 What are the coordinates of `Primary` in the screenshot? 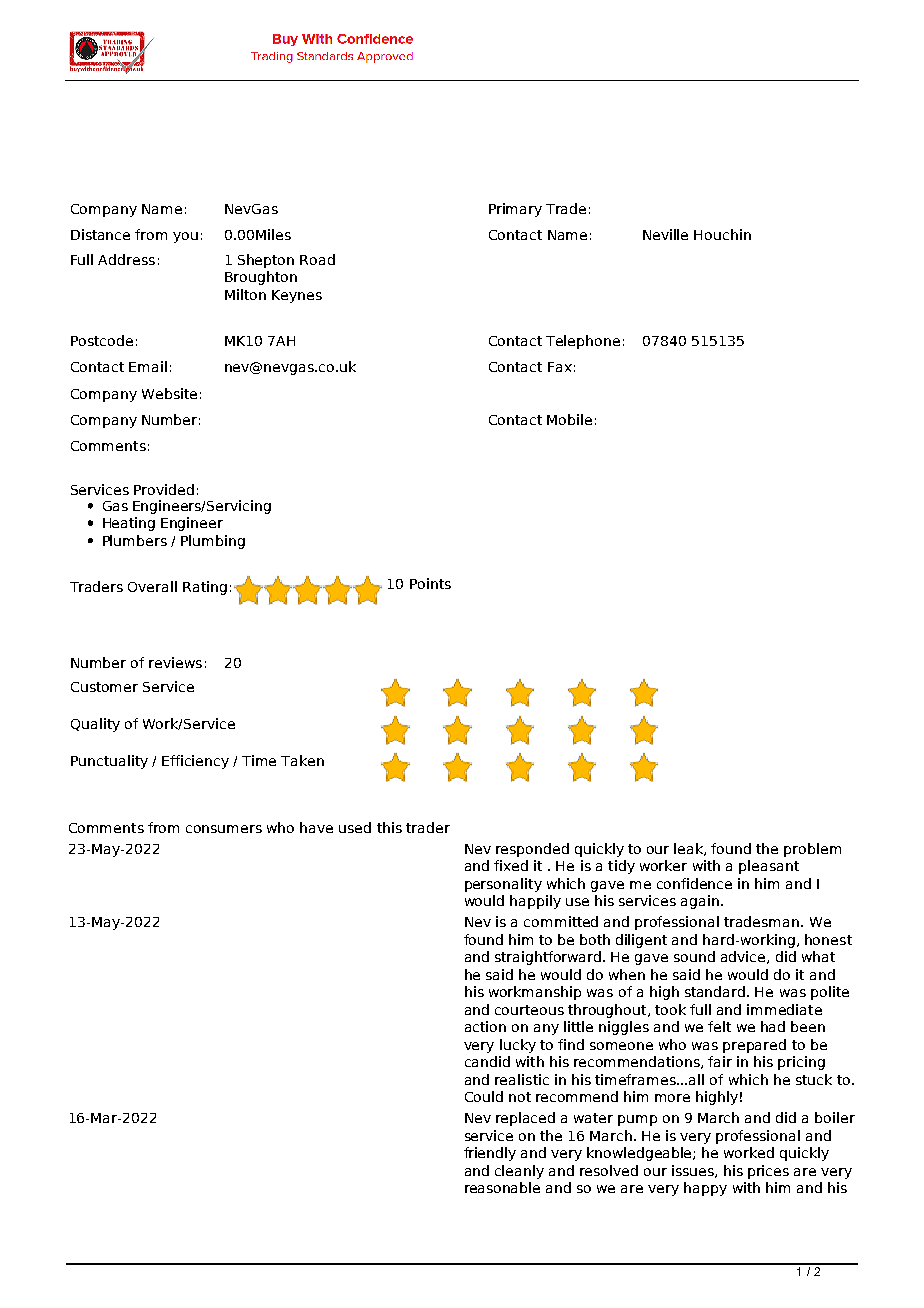 It's located at (515, 210).
